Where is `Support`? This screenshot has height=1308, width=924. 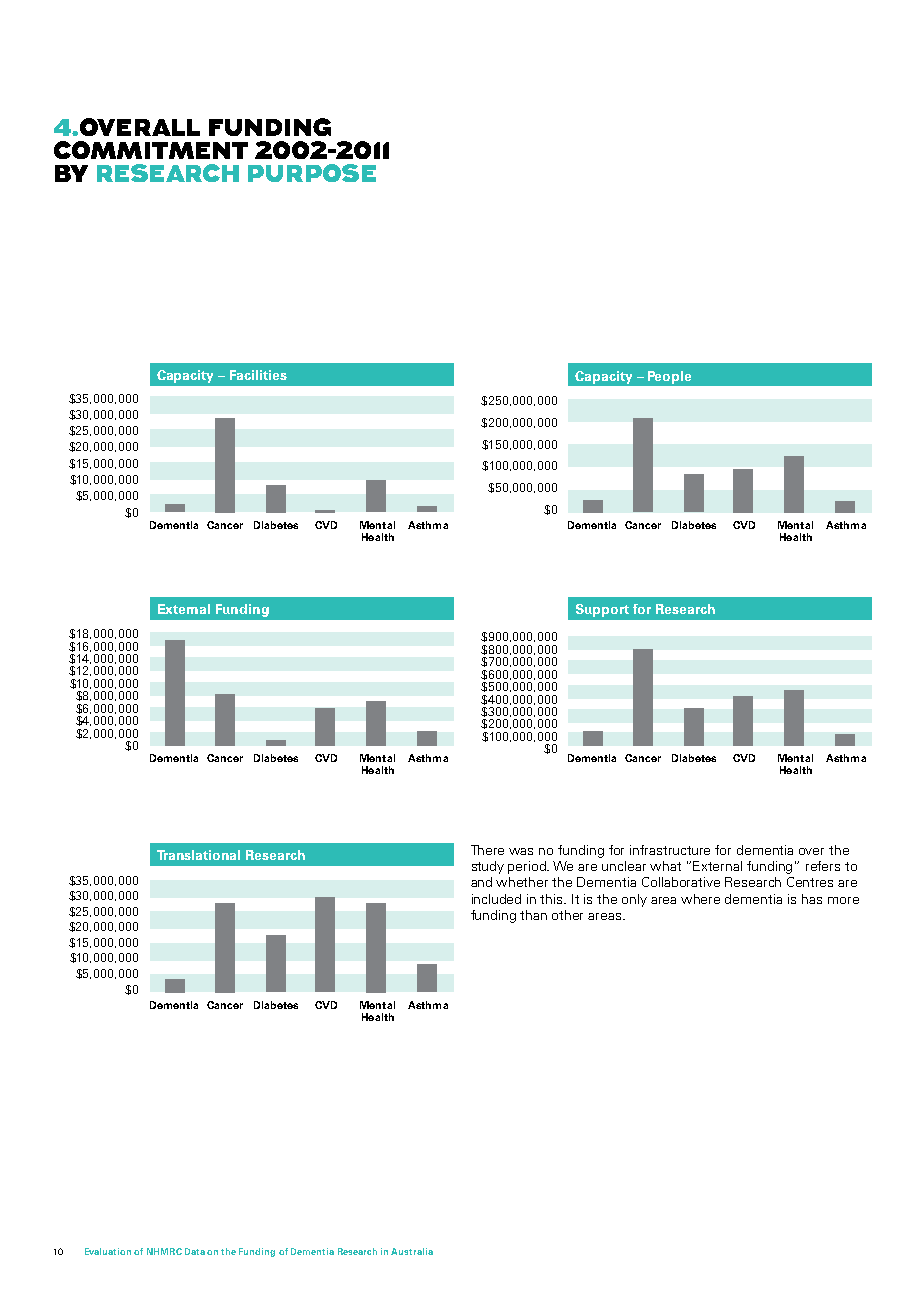
Support is located at coordinates (602, 610).
